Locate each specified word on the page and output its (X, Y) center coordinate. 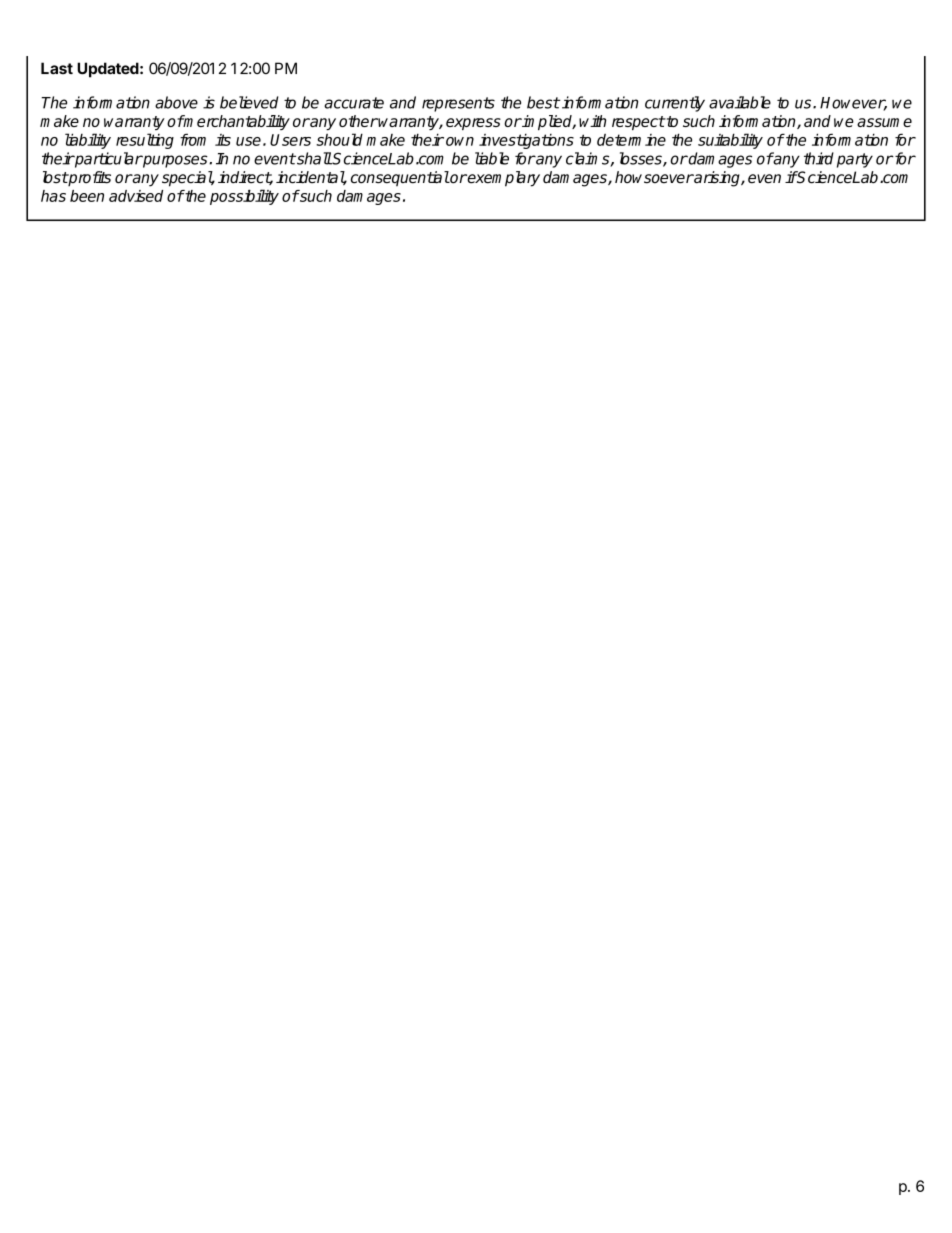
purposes (175, 161)
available (740, 102)
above (176, 102)
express (473, 124)
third (819, 158)
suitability (730, 141)
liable (492, 158)
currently (675, 104)
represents (458, 104)
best (543, 102)
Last (57, 68)
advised (136, 196)
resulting (145, 141)
